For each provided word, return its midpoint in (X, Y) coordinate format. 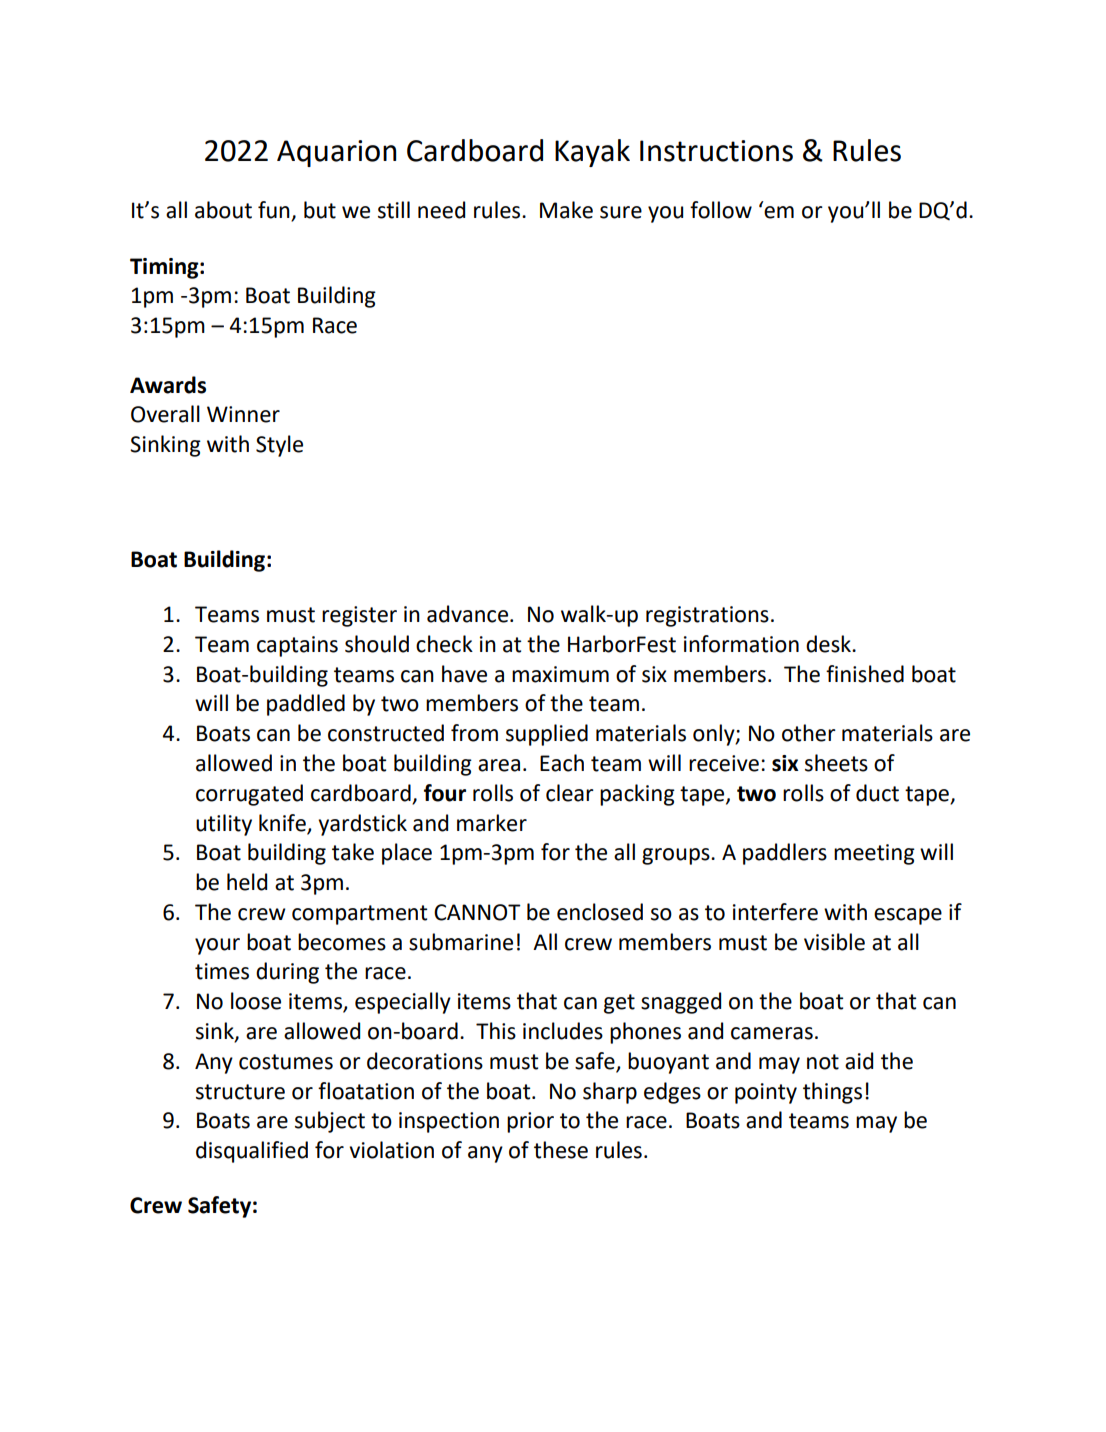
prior (530, 1122)
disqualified (252, 1152)
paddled (306, 705)
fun (275, 211)
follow (721, 210)
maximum (560, 674)
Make (566, 210)
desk (829, 644)
